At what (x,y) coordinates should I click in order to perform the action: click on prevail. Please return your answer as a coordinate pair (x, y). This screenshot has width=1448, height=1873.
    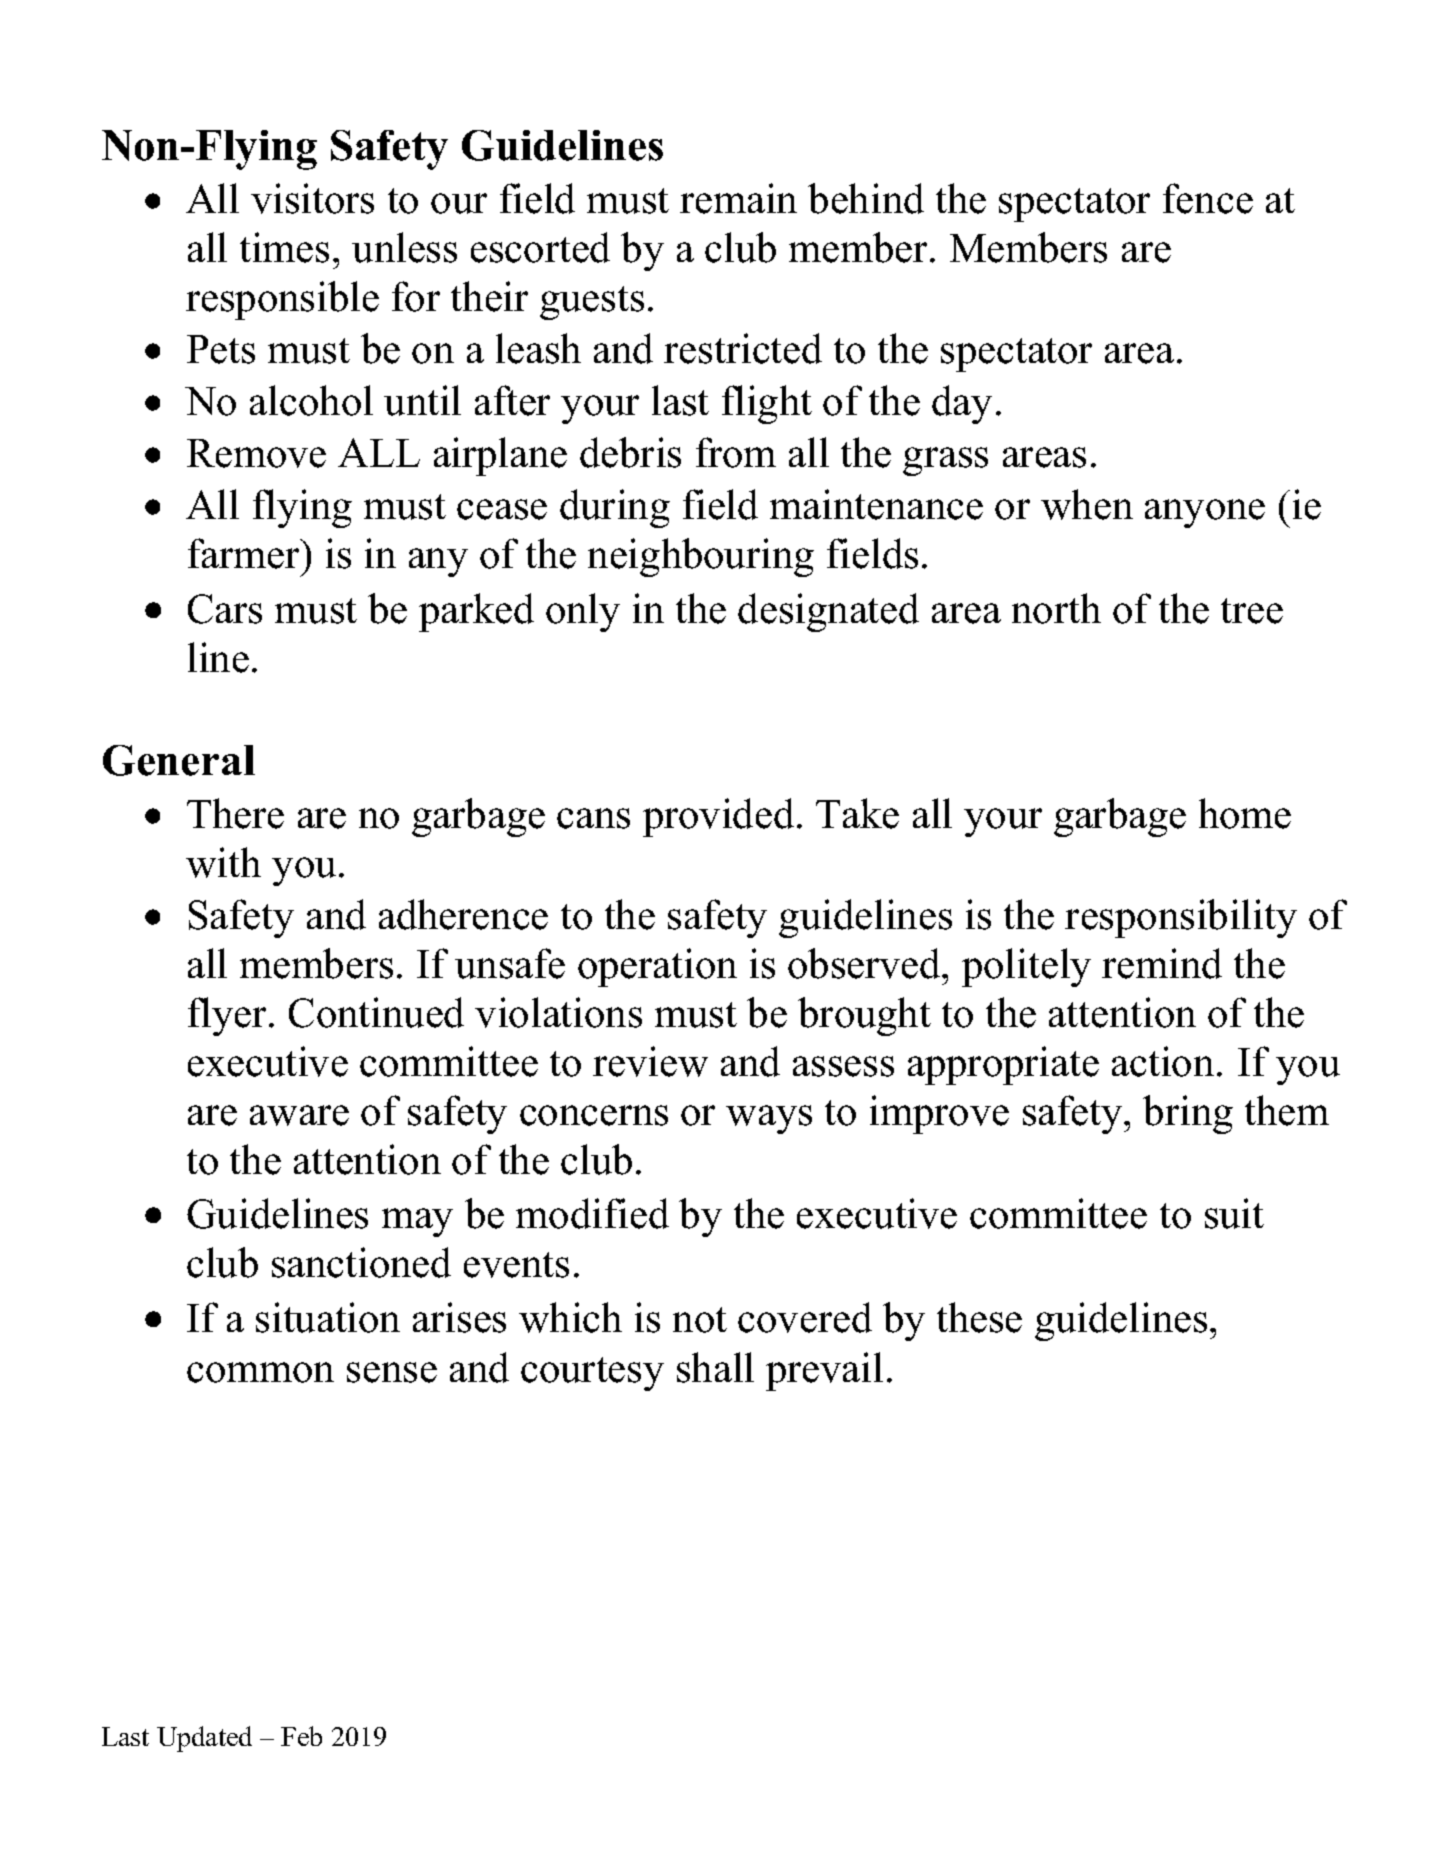
    Looking at the image, I should click on (824, 1371).
